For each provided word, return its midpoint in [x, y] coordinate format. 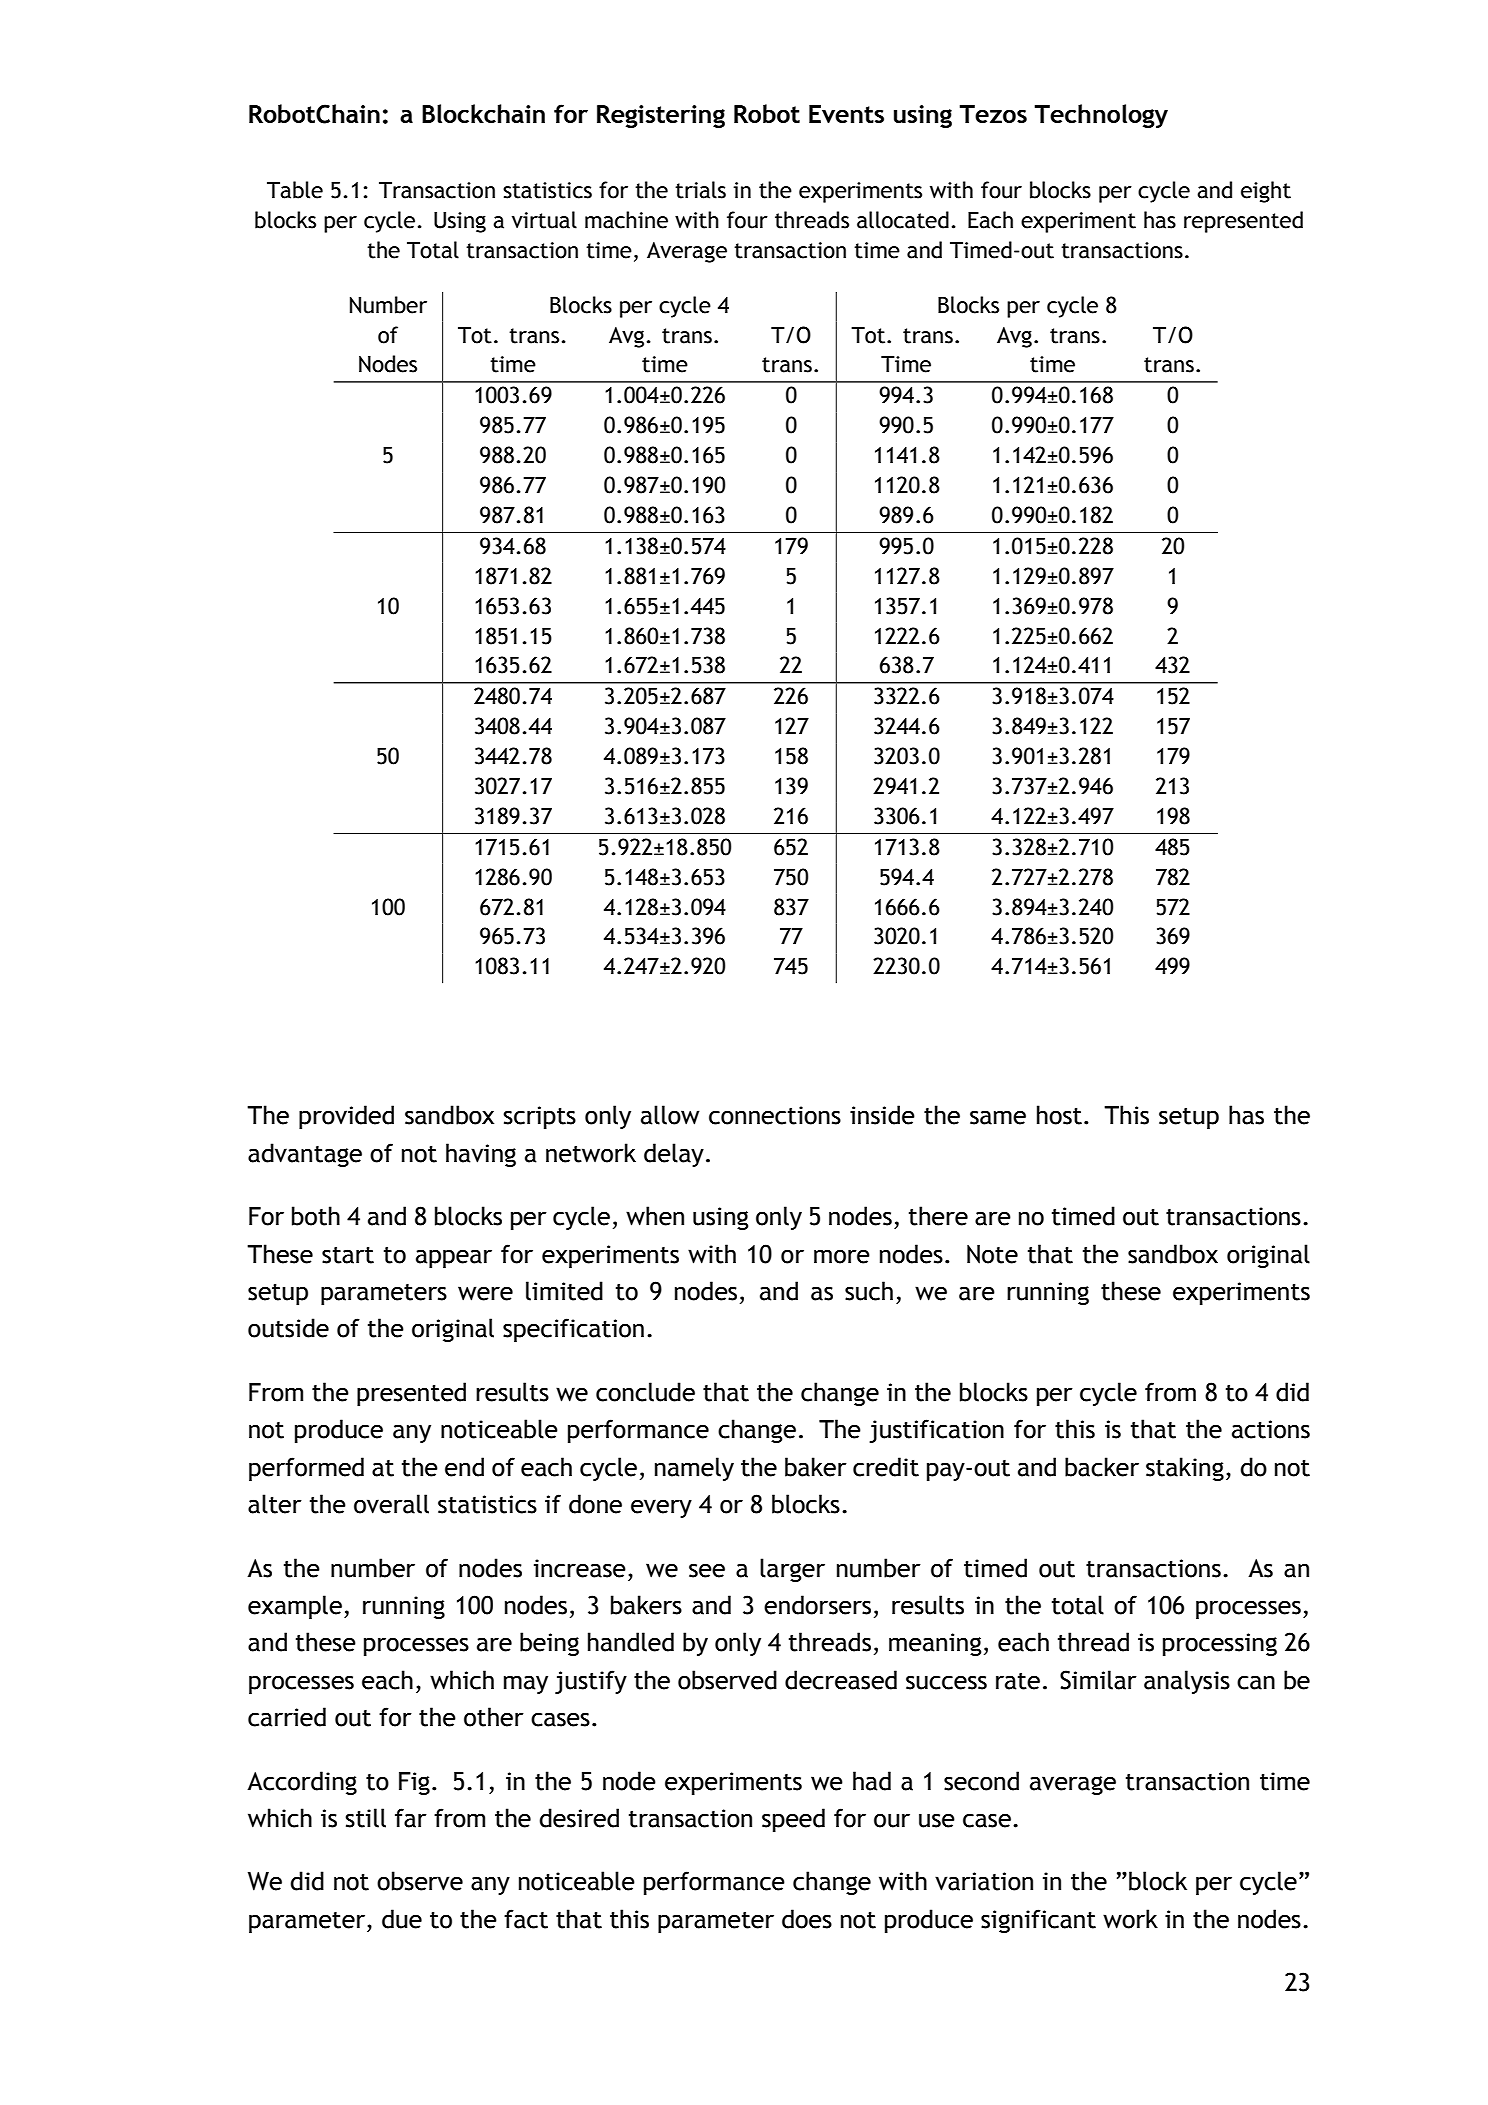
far [411, 1818]
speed [793, 1820]
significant [1038, 1921]
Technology [1101, 116]
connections [775, 1115]
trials [700, 190]
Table [295, 190]
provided [346, 1117]
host [1059, 1115]
